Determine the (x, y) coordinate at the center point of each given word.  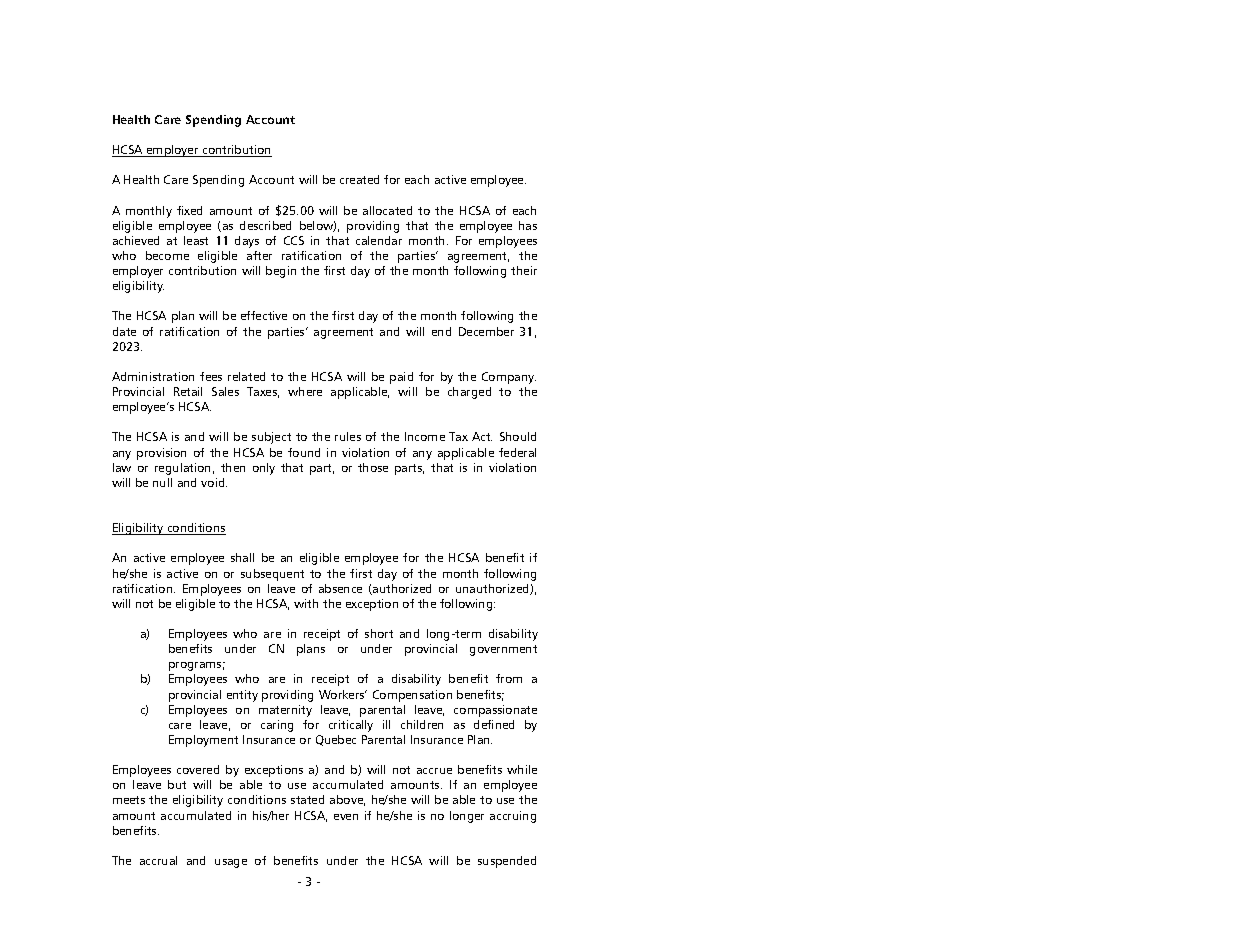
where (305, 391)
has (528, 225)
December (486, 331)
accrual (158, 860)
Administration (153, 376)
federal (517, 452)
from (509, 678)
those (373, 467)
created (359, 179)
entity (242, 696)
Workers (343, 694)
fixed (189, 210)
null (162, 482)
